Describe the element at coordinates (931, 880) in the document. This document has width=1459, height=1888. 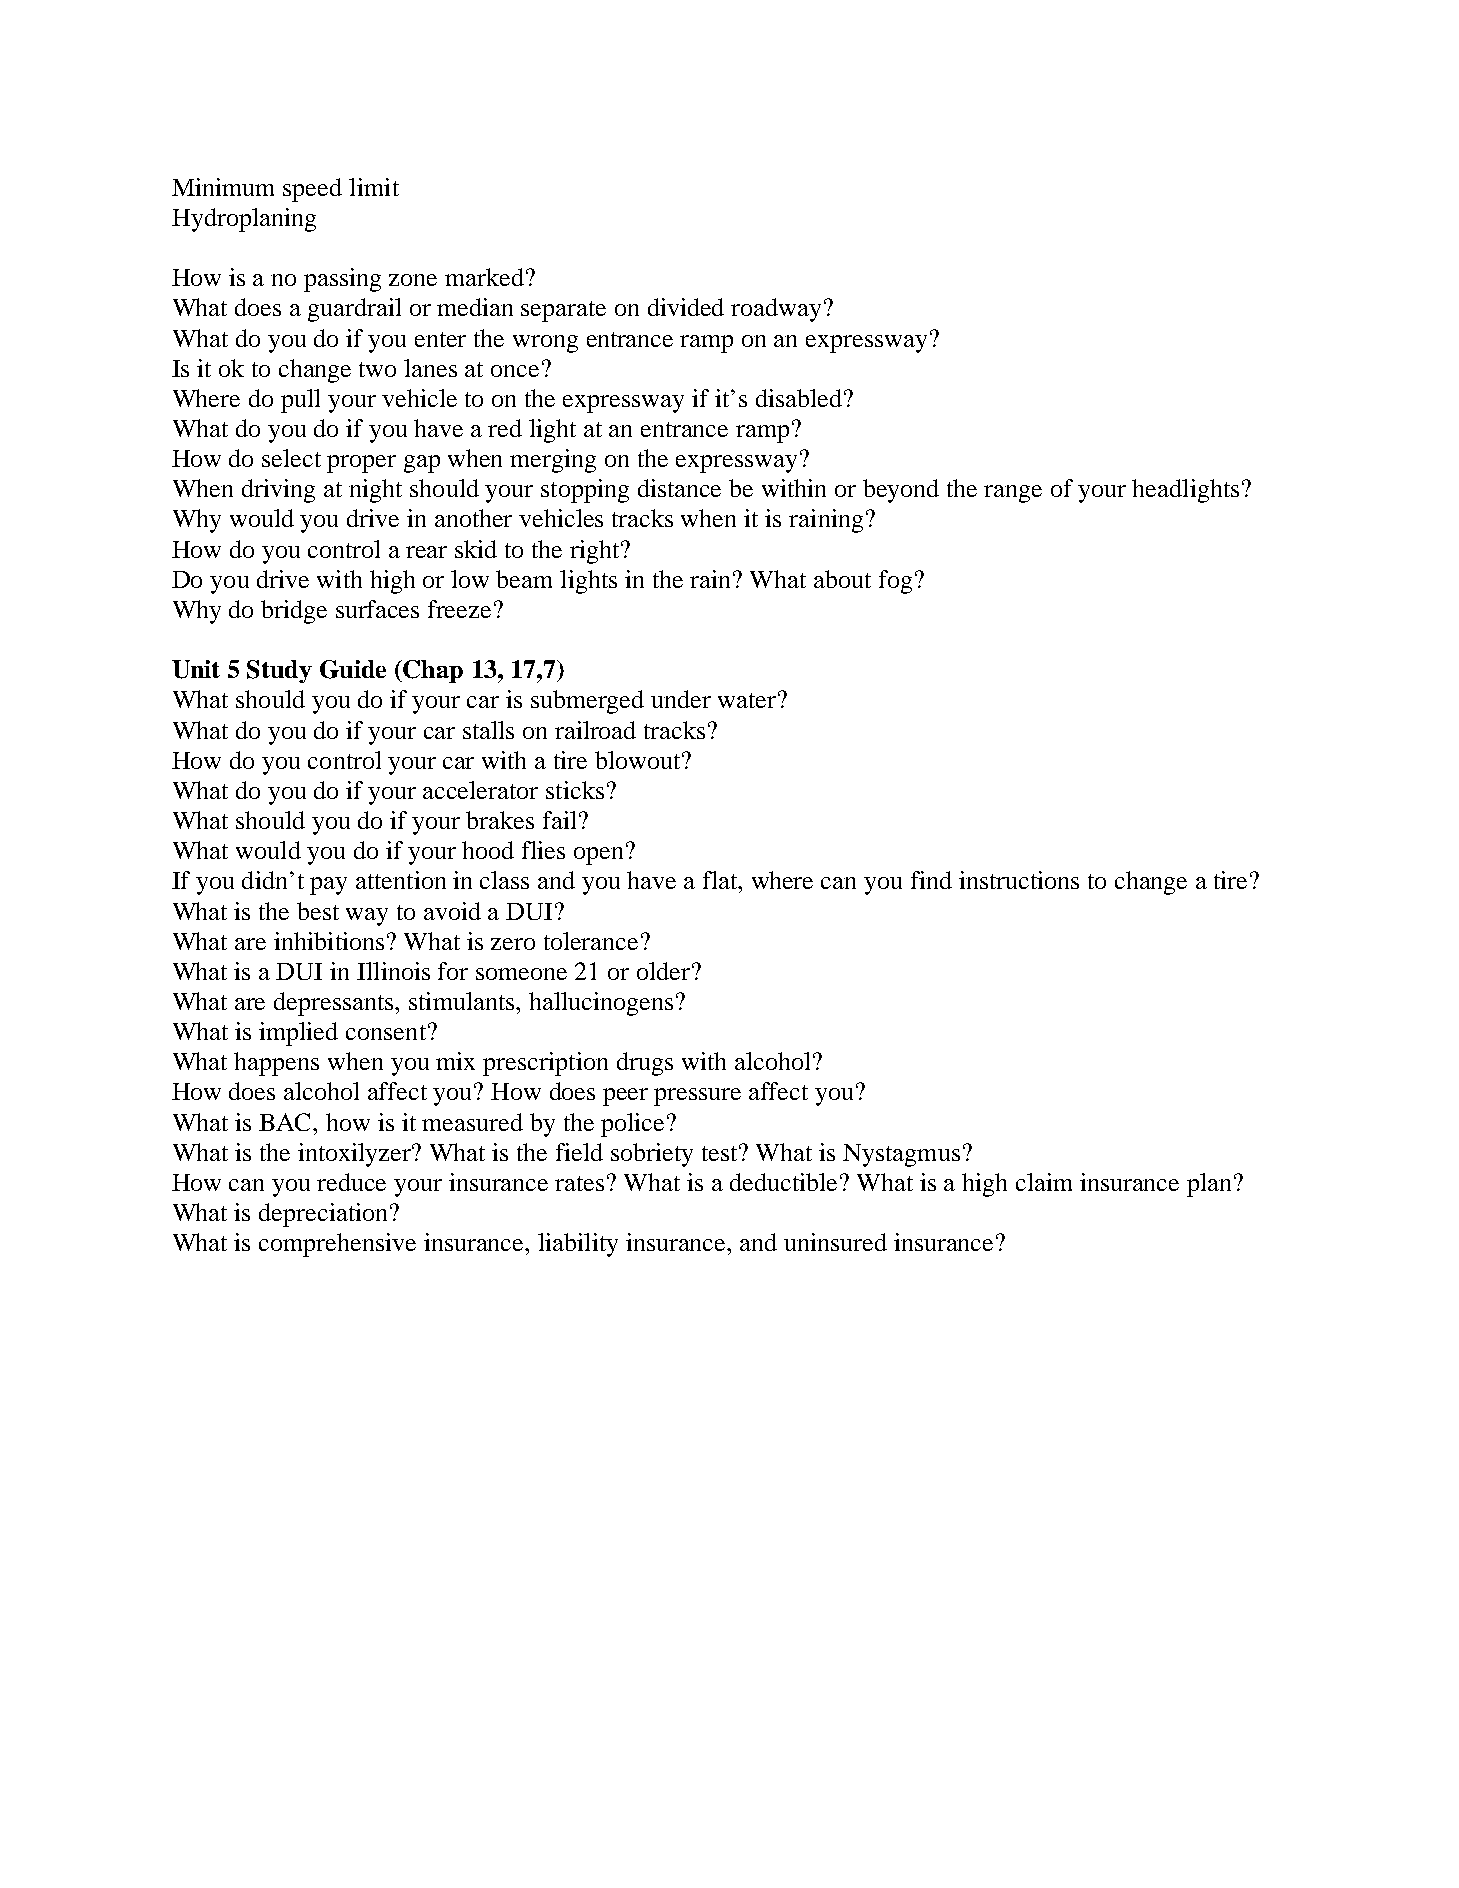
I see `find` at that location.
